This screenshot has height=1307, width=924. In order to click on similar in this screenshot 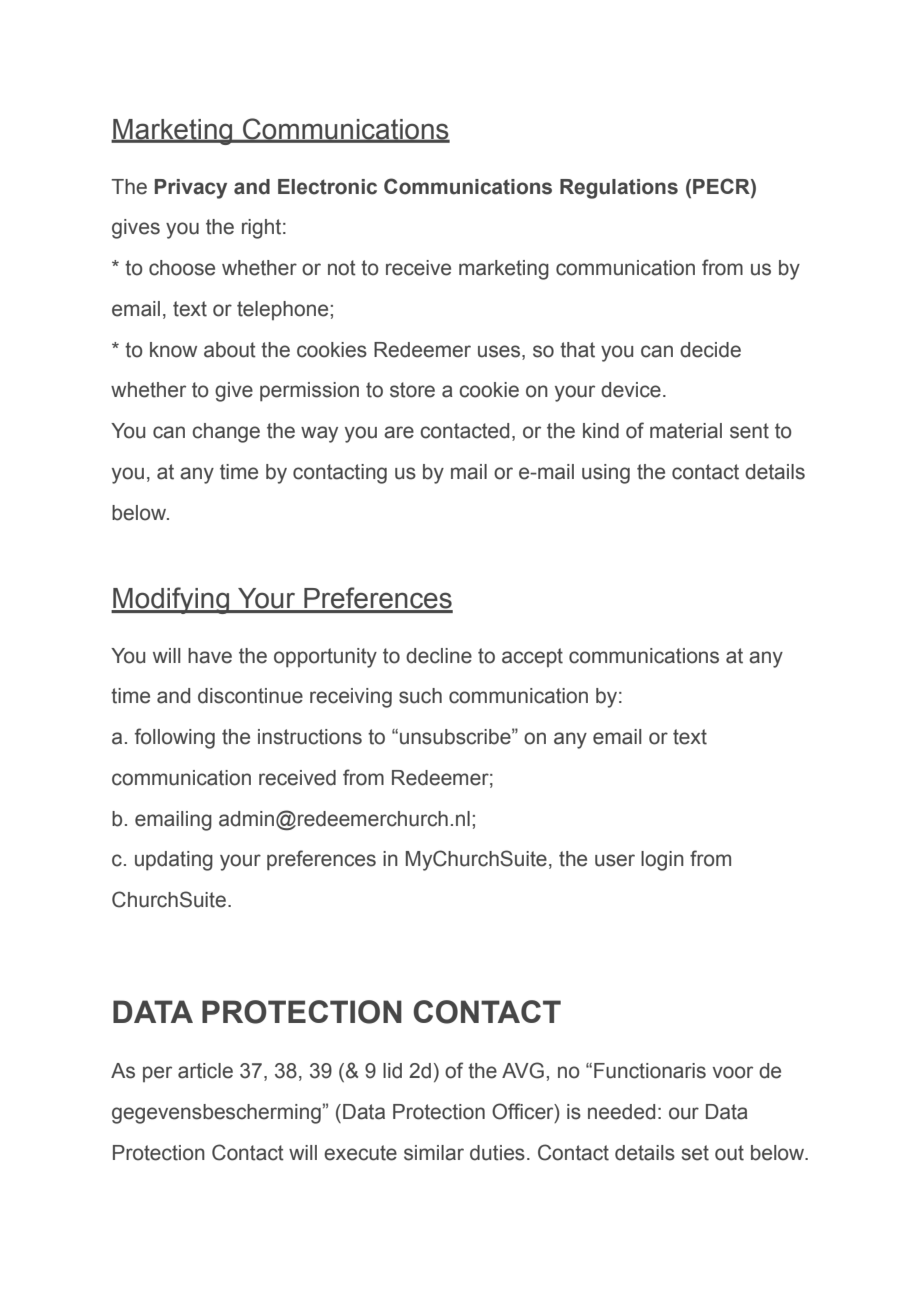, I will do `click(434, 1153)`.
